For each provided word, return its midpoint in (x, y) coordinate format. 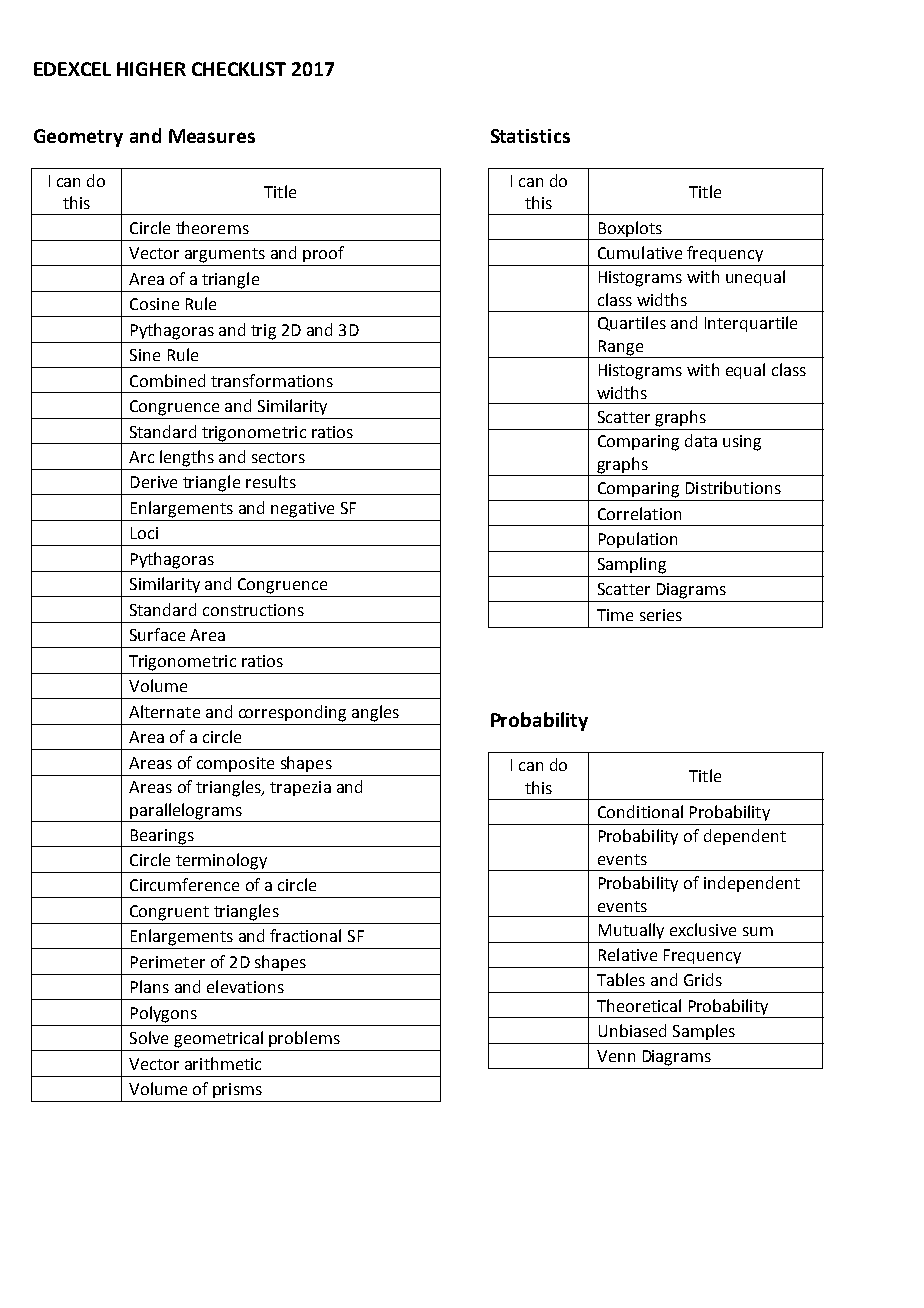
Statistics (530, 136)
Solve (149, 1037)
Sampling (632, 565)
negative (302, 510)
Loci (144, 533)
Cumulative (640, 252)
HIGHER (151, 69)
